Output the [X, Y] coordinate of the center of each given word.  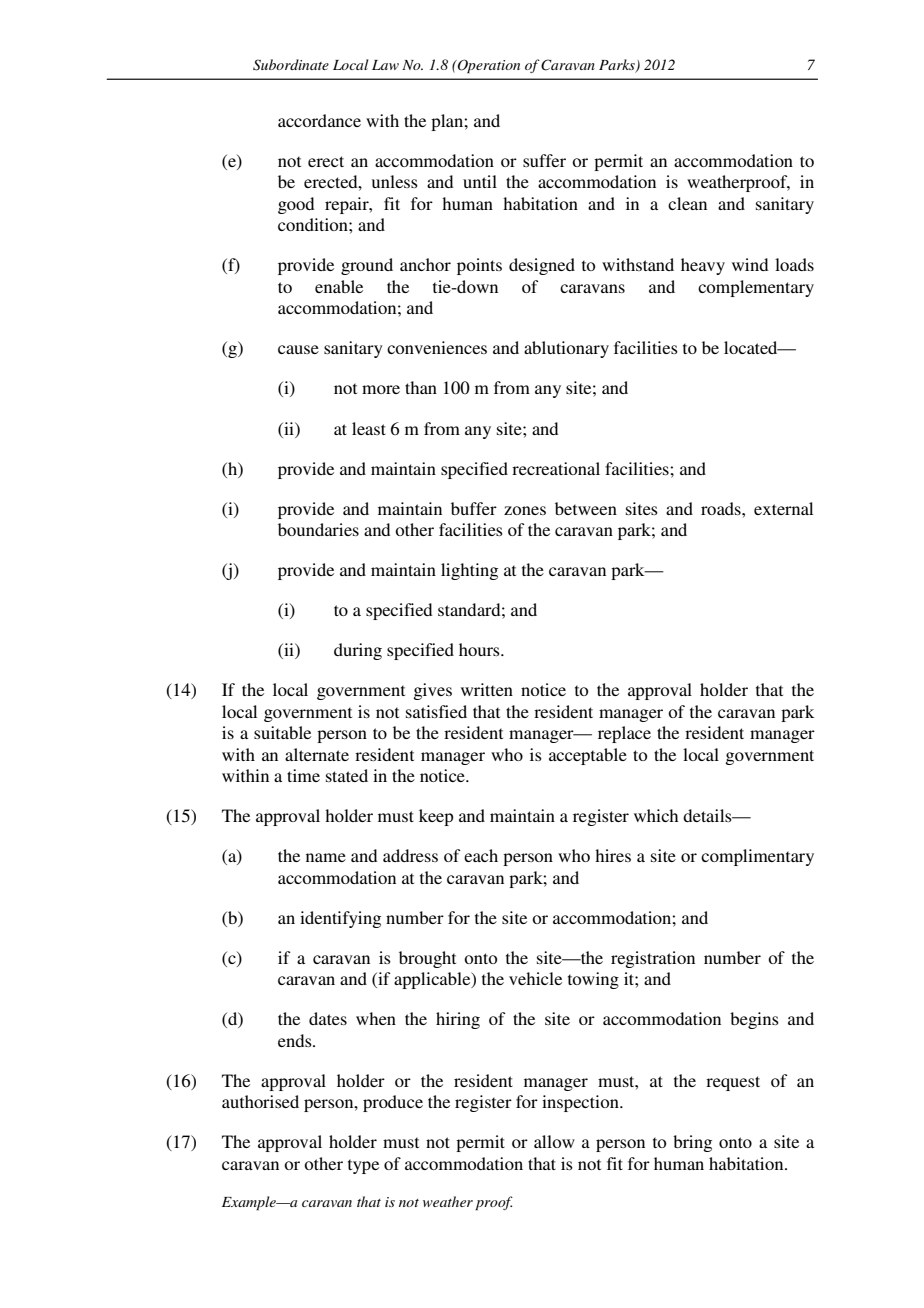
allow [554, 1141]
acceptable [588, 756]
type [363, 1166]
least [369, 428]
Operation [488, 66]
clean [687, 203]
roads [722, 508]
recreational [556, 468]
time [303, 775]
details [708, 815]
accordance [319, 120]
